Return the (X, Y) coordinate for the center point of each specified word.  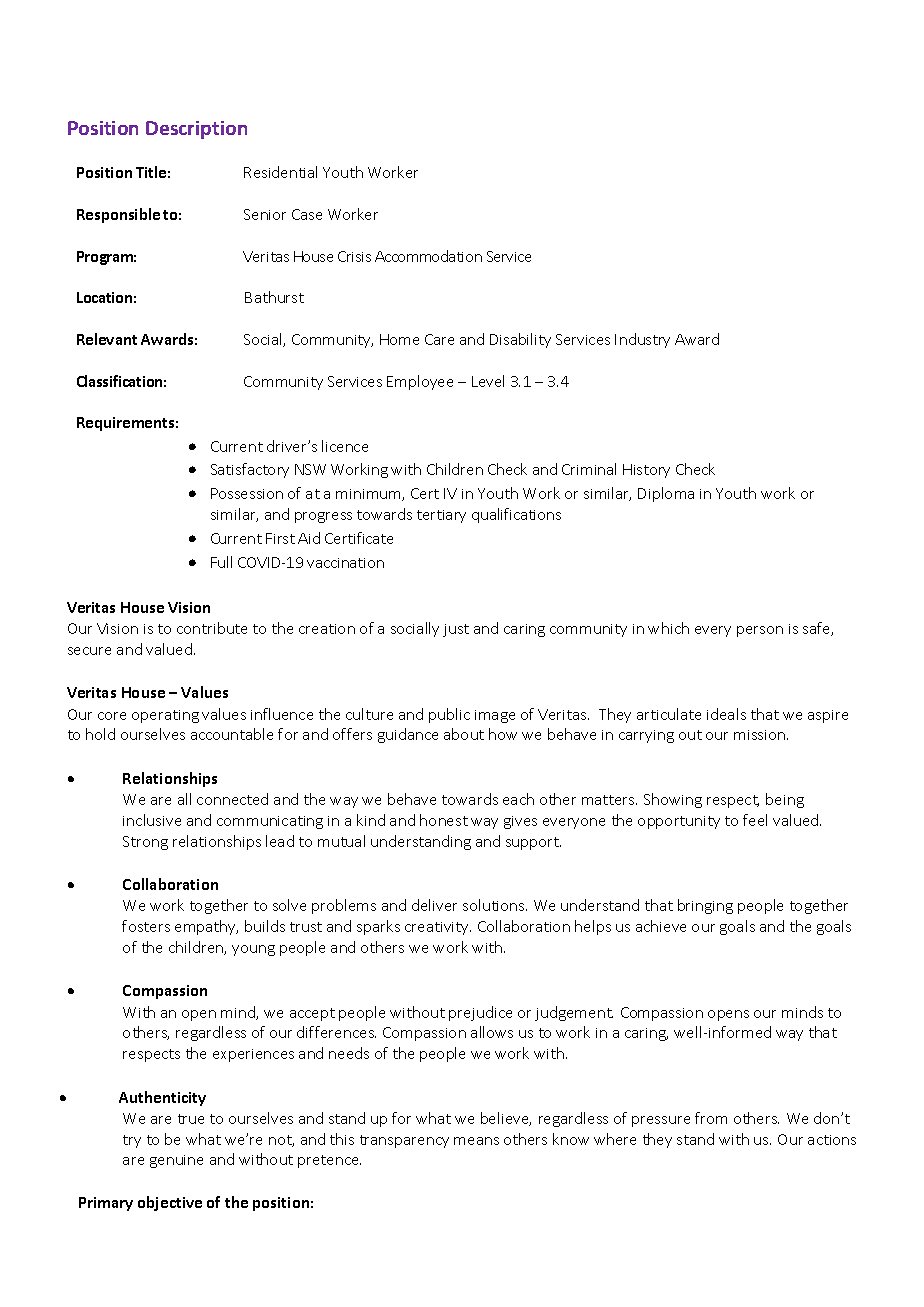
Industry (642, 340)
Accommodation (428, 256)
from (711, 1118)
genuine (176, 1161)
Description (196, 130)
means (476, 1141)
